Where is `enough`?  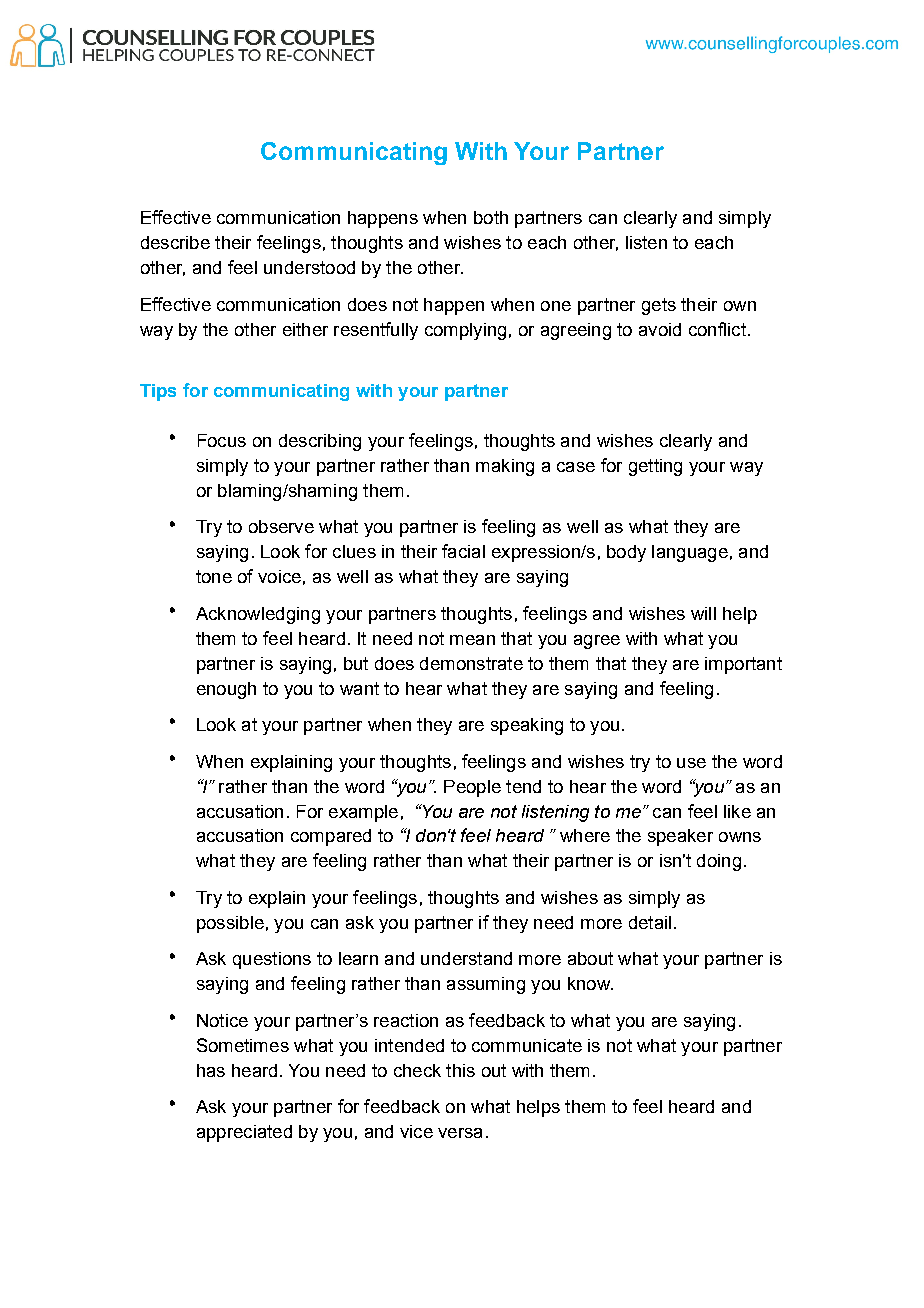 enough is located at coordinates (226, 690).
